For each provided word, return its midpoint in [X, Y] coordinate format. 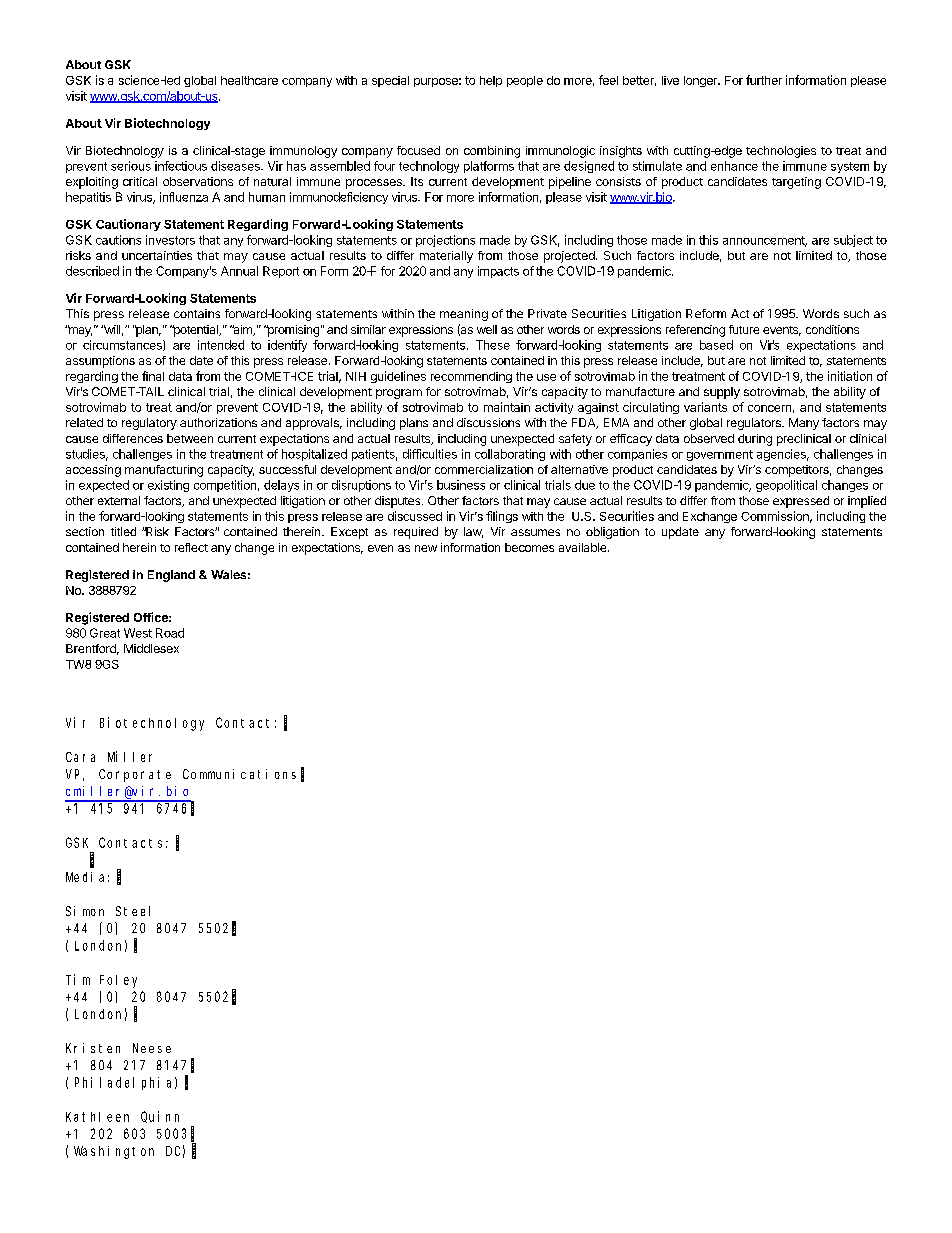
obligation [612, 533]
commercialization [484, 469]
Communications [239, 774]
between [190, 438]
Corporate [135, 775]
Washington [114, 1152]
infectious [181, 166]
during [755, 440]
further [764, 80]
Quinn [160, 1117]
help [491, 81]
